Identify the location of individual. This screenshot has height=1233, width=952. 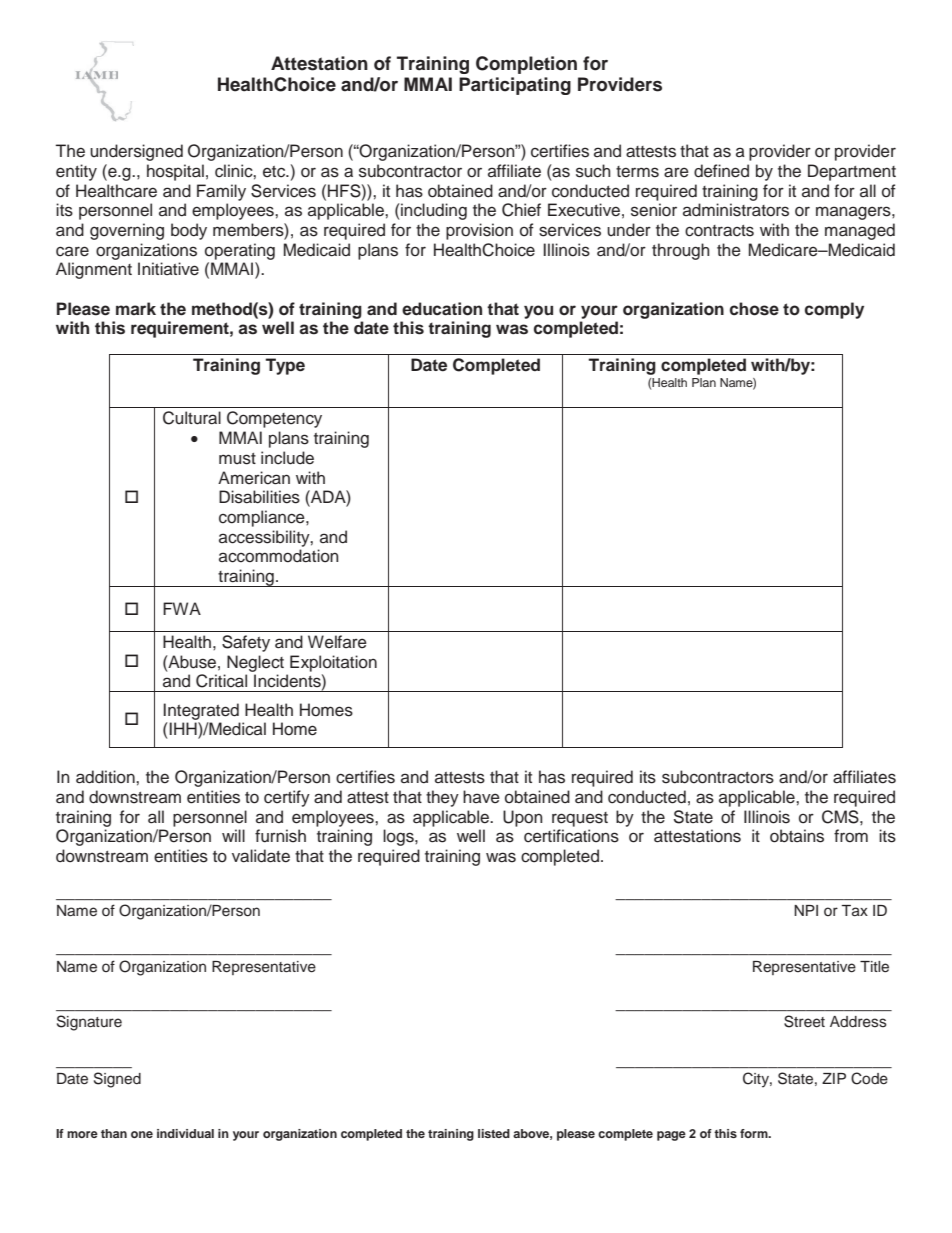
(185, 1133).
